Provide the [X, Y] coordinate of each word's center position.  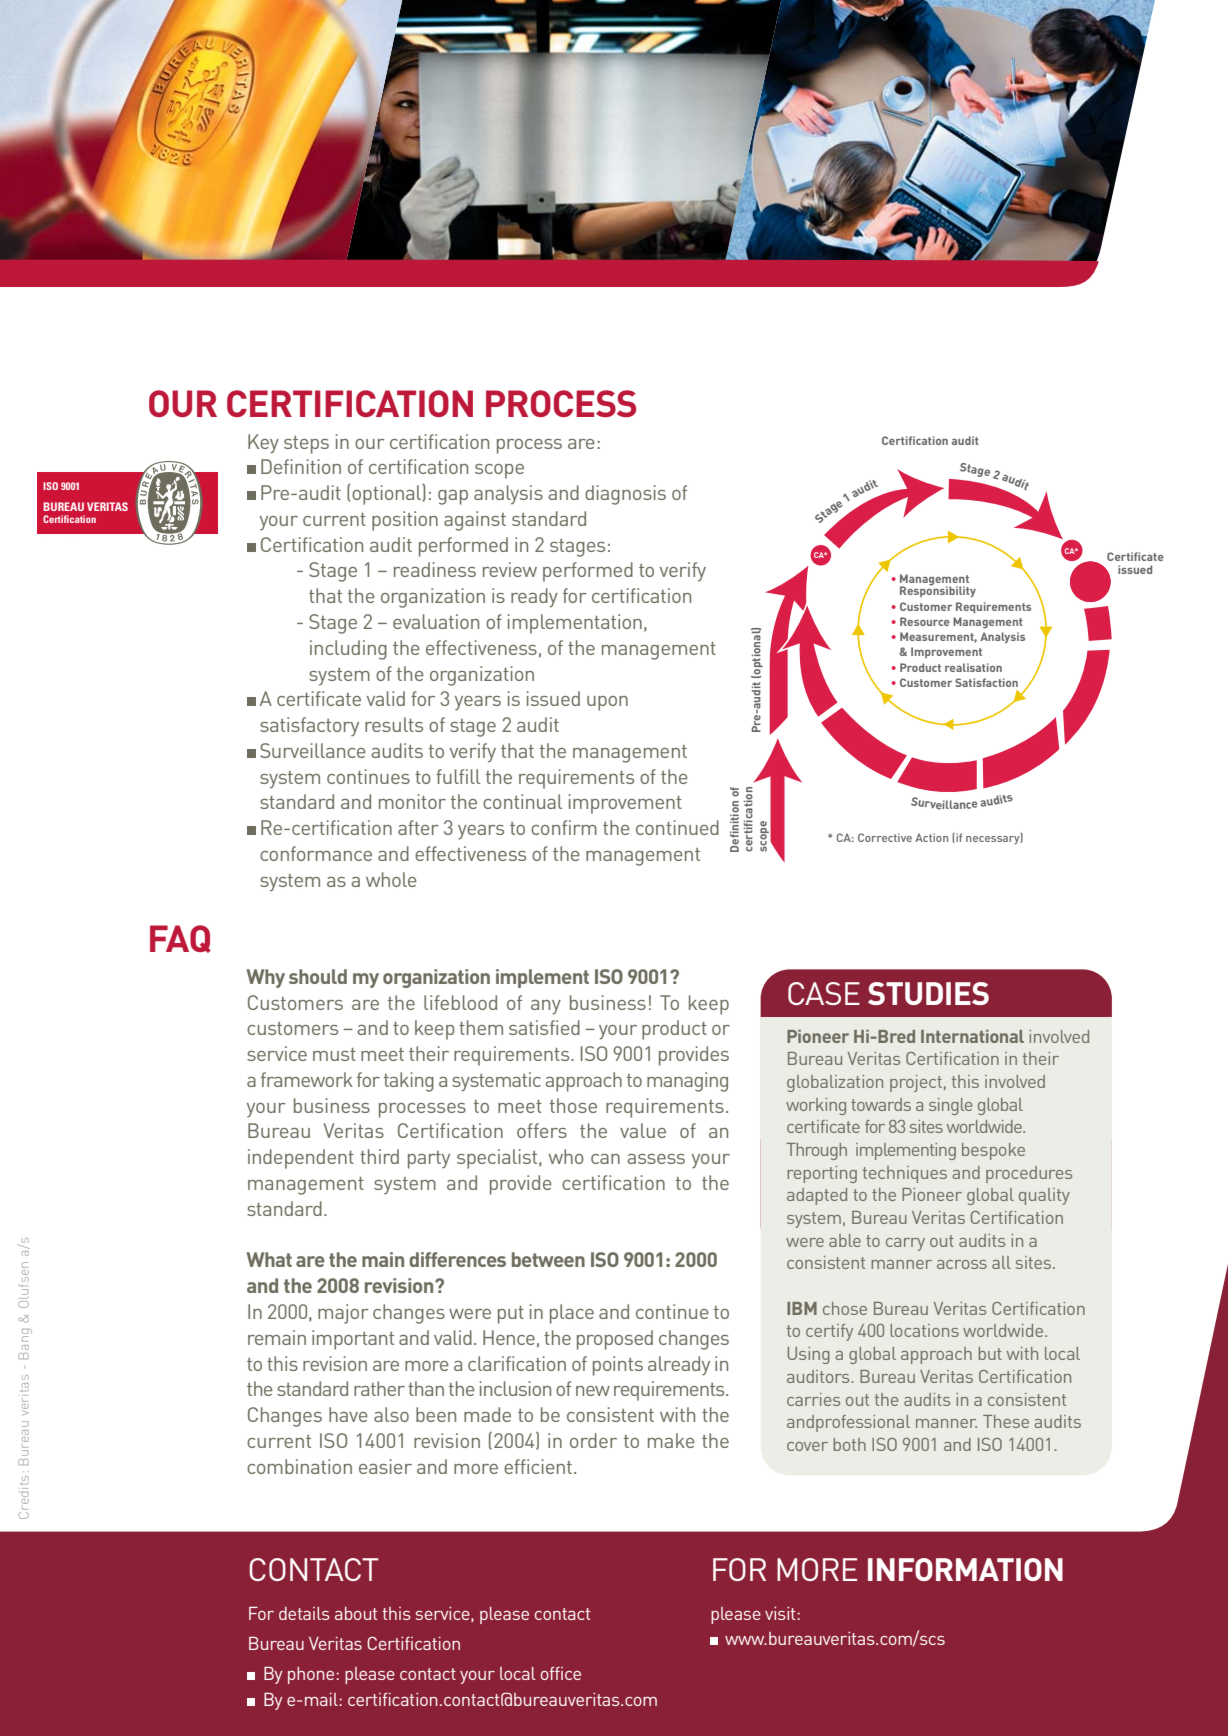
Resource [925, 621]
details [304, 1613]
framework [307, 1079]
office [561, 1673]
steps [306, 445]
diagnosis [625, 495]
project [916, 1083]
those [573, 1105]
